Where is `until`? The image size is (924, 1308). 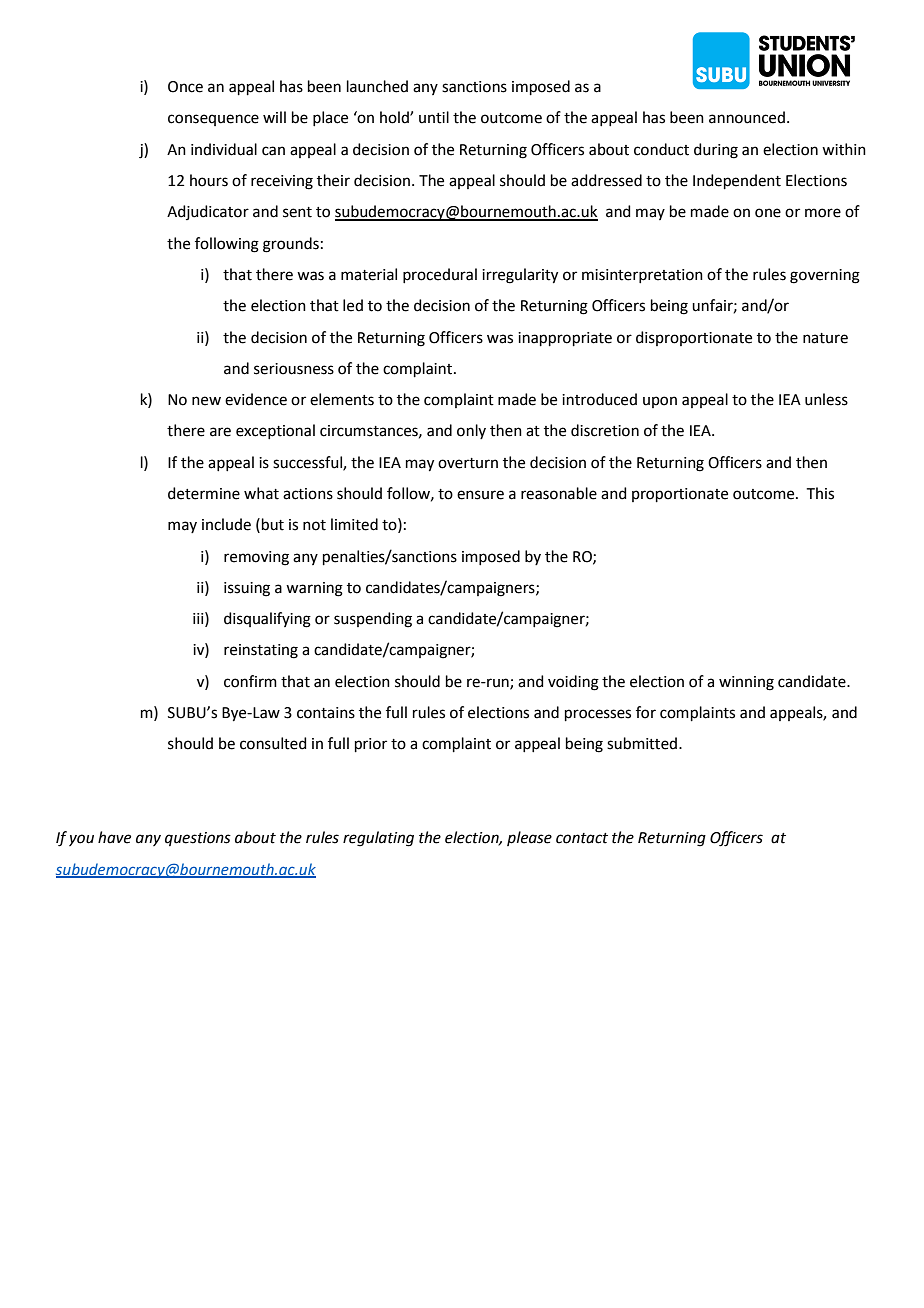
until is located at coordinates (434, 117).
